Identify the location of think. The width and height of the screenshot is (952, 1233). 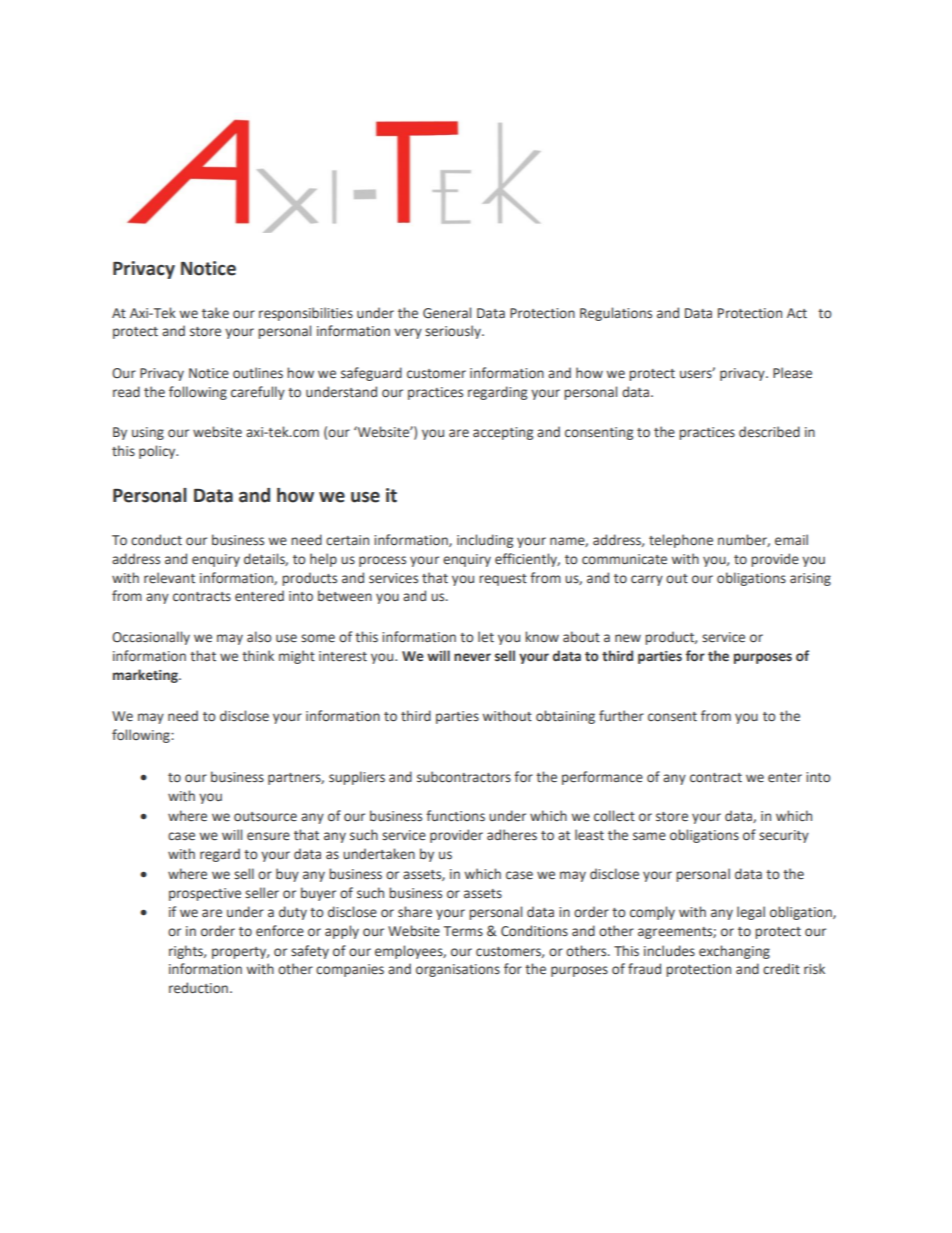
(258, 656).
